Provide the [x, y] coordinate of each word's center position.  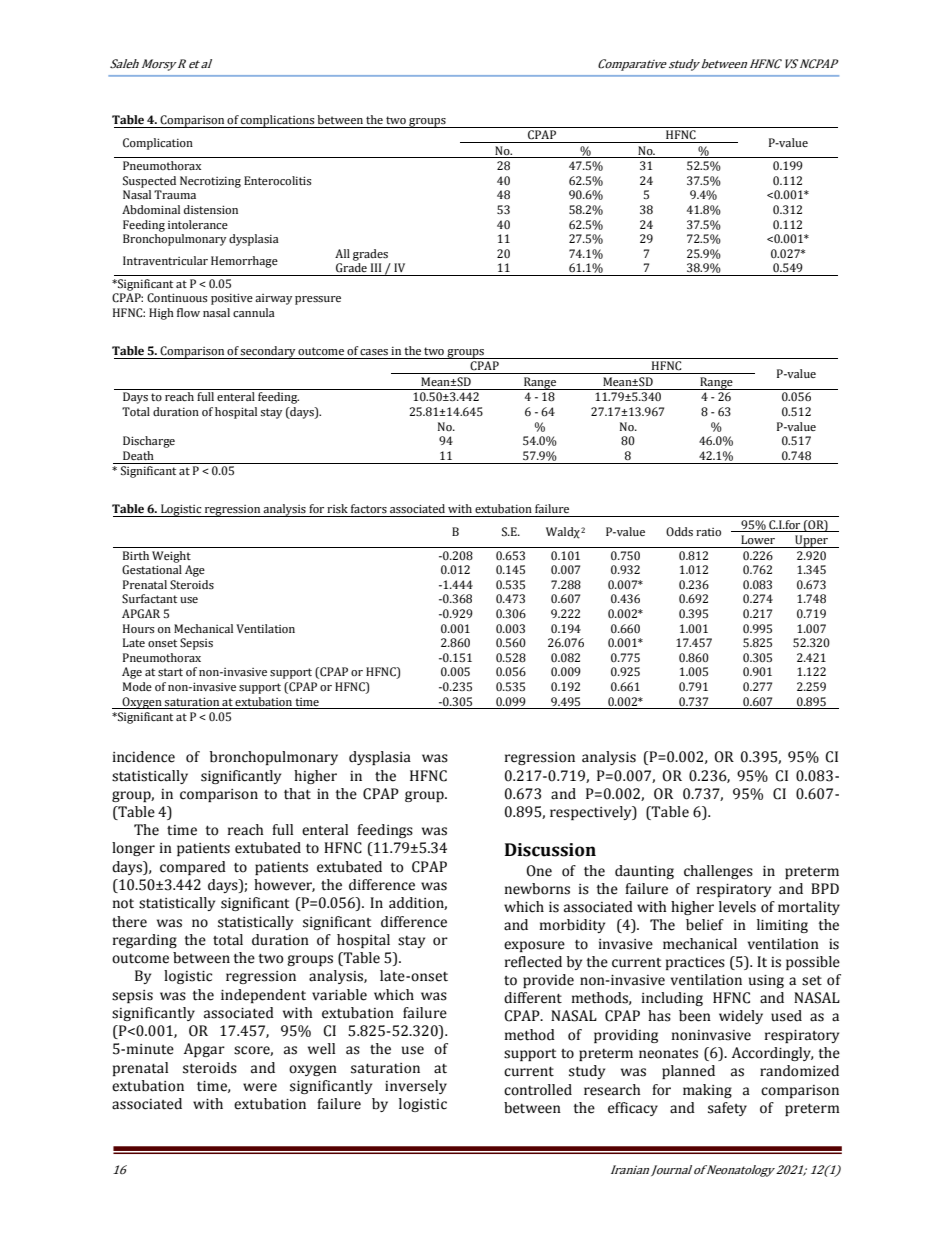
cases [374, 352]
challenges [718, 872]
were [260, 1087]
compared [193, 868]
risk [337, 508]
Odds [679, 532]
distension [211, 210]
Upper [811, 541]
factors [369, 508]
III [376, 267]
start [170, 672]
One [539, 871]
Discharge [149, 442]
